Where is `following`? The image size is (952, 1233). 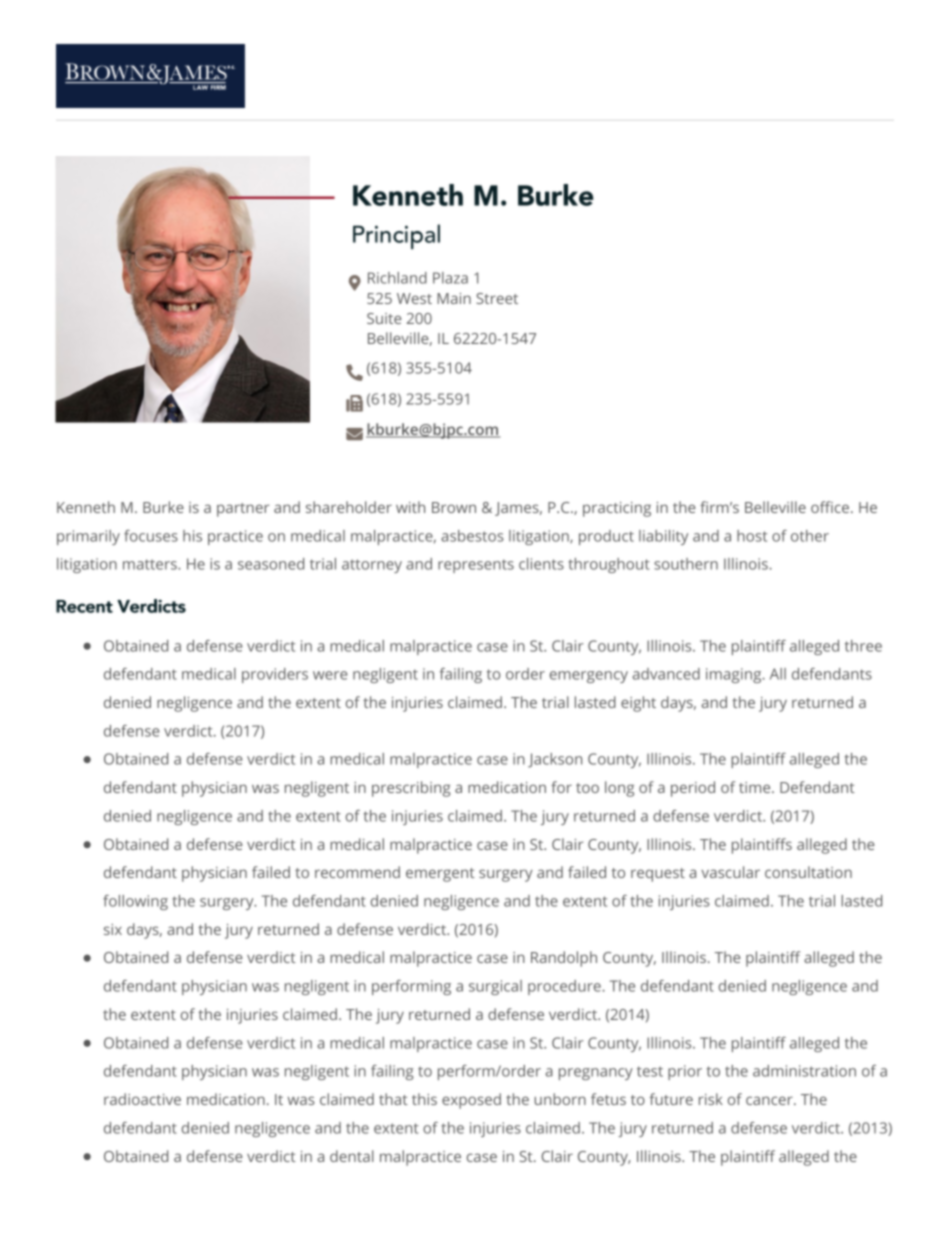 following is located at coordinates (135, 902).
